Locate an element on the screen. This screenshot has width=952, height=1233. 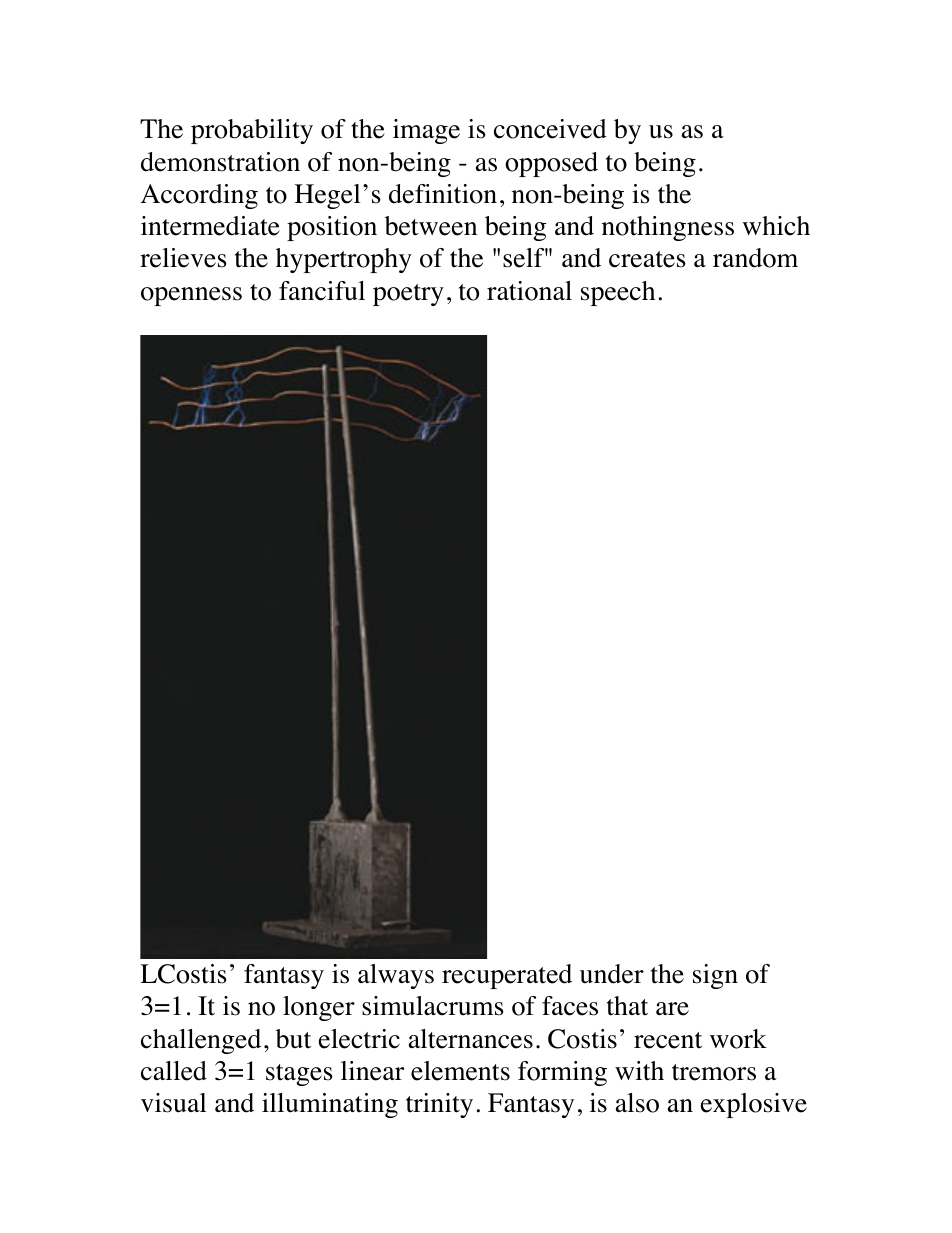
fanciful is located at coordinates (322, 291).
